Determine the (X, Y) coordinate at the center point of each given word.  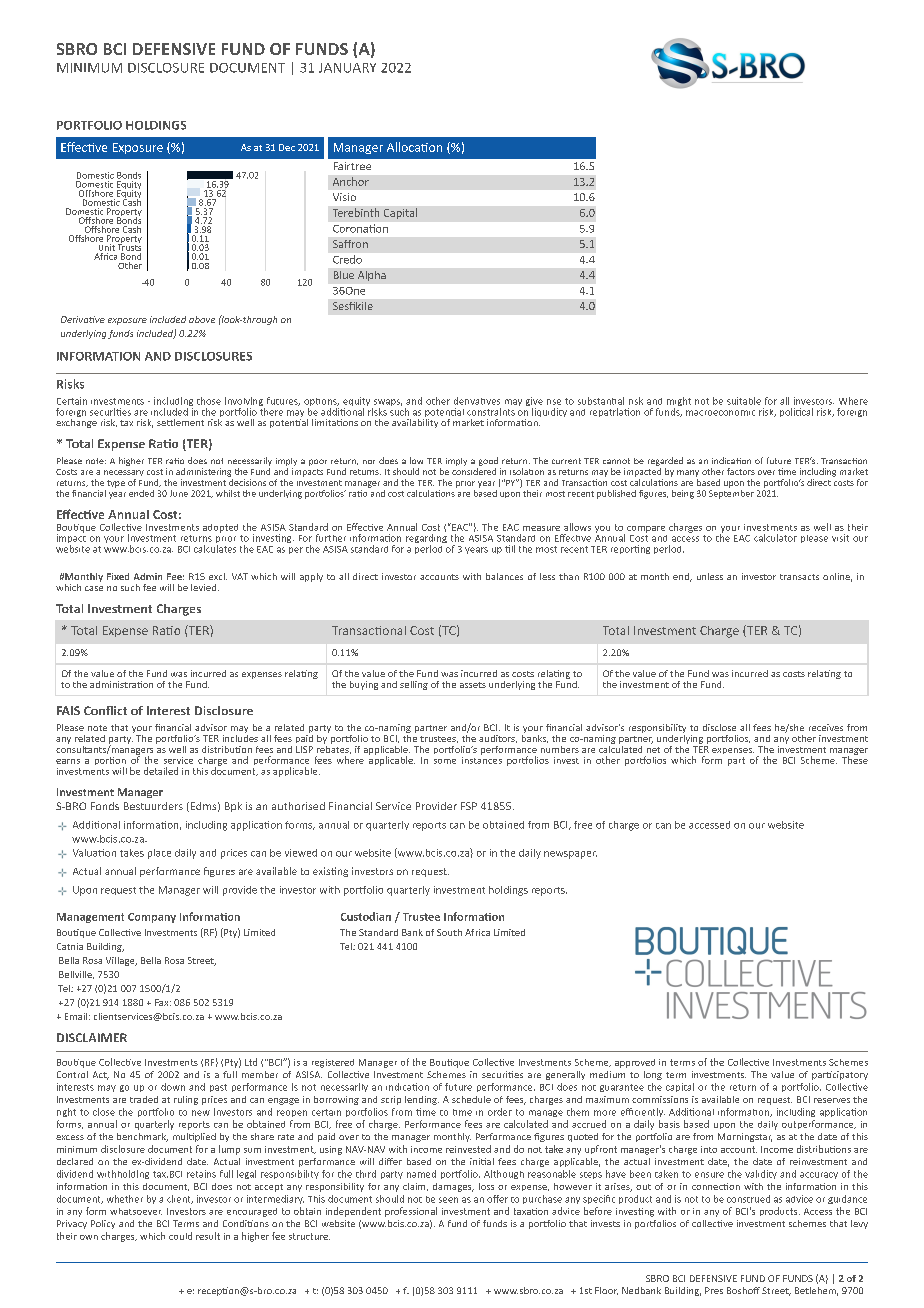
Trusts (129, 246)
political (796, 412)
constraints (491, 412)
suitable (744, 401)
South (449, 932)
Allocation (414, 147)
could (180, 1236)
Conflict (105, 710)
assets (473, 685)
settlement (180, 422)
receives (826, 727)
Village (121, 961)
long (653, 1075)
